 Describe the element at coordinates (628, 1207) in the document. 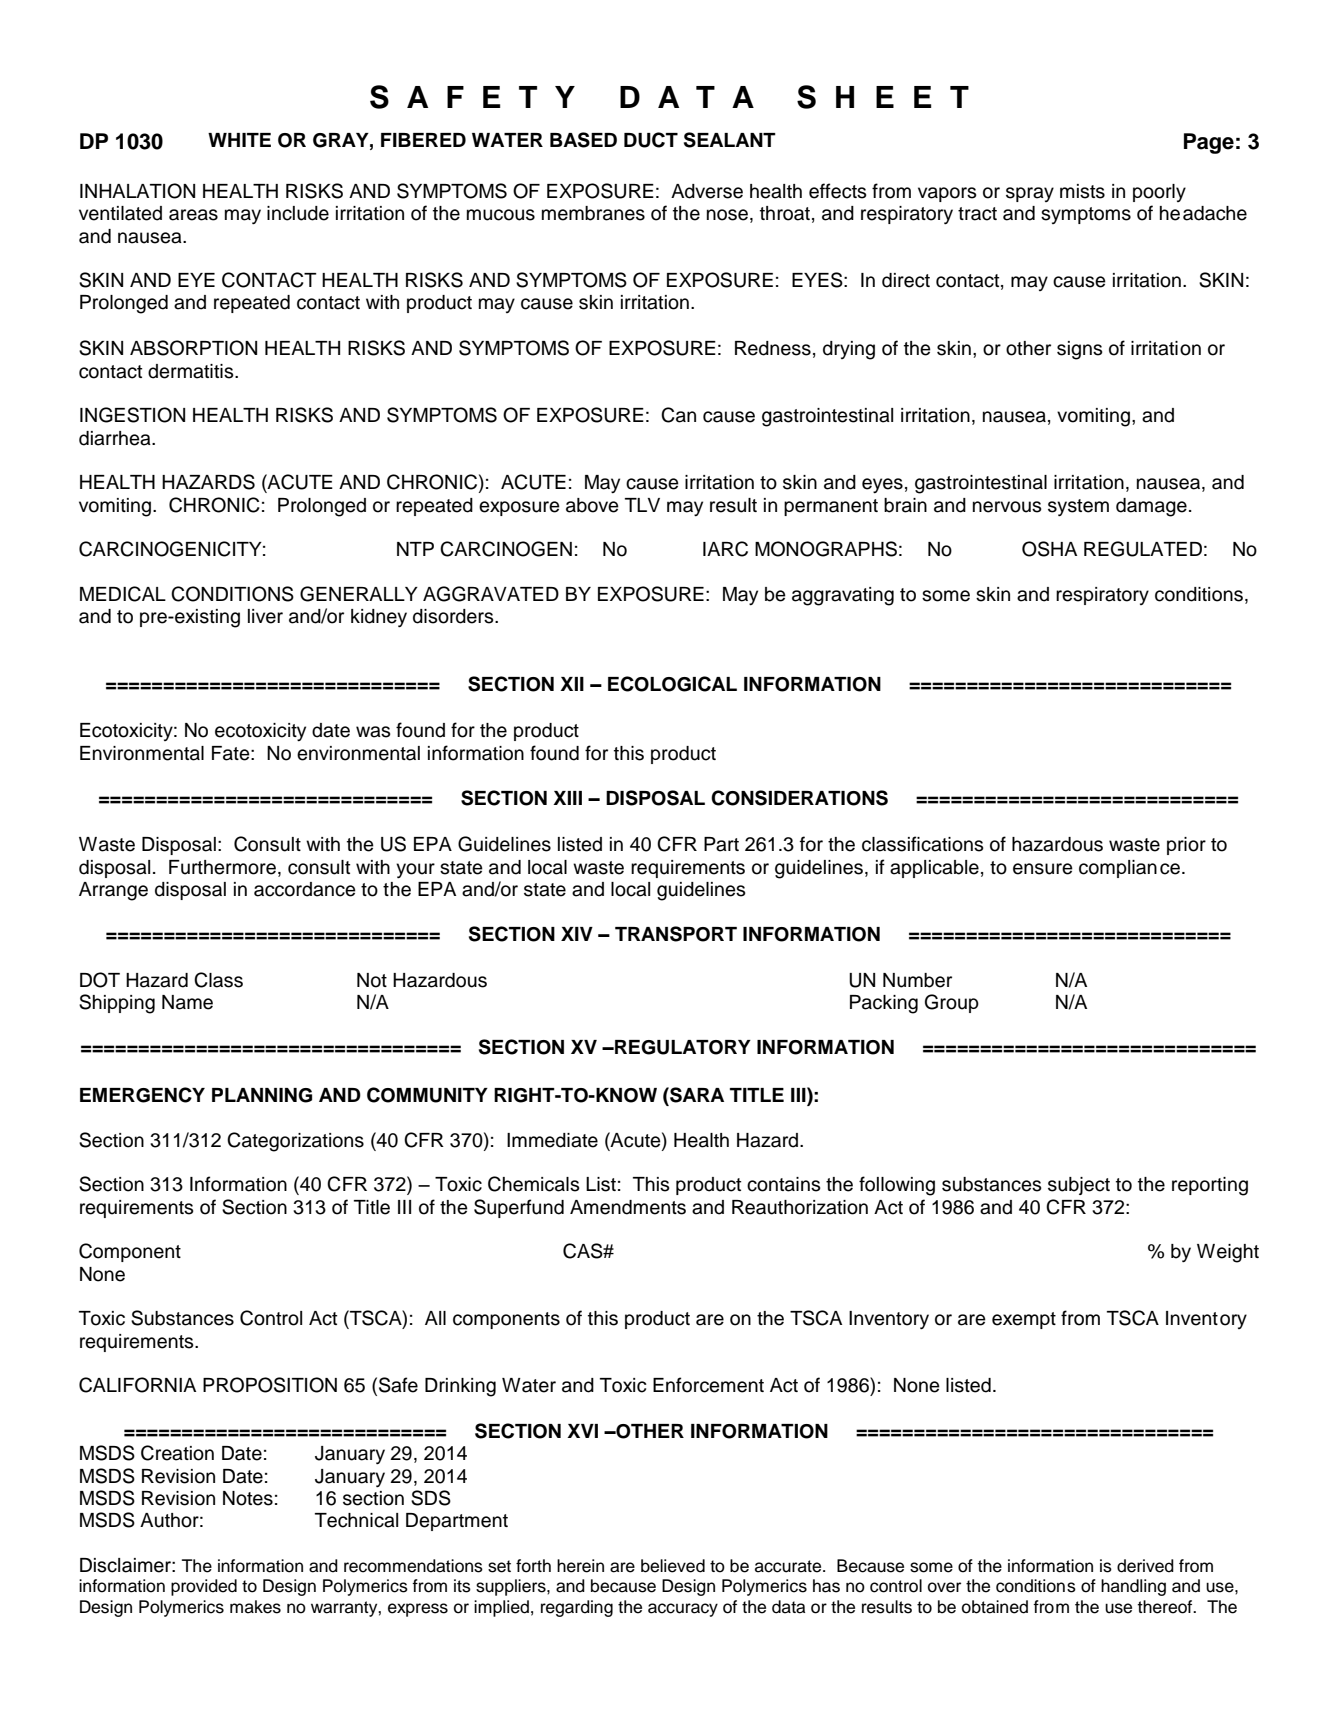

I see `Amendments` at that location.
